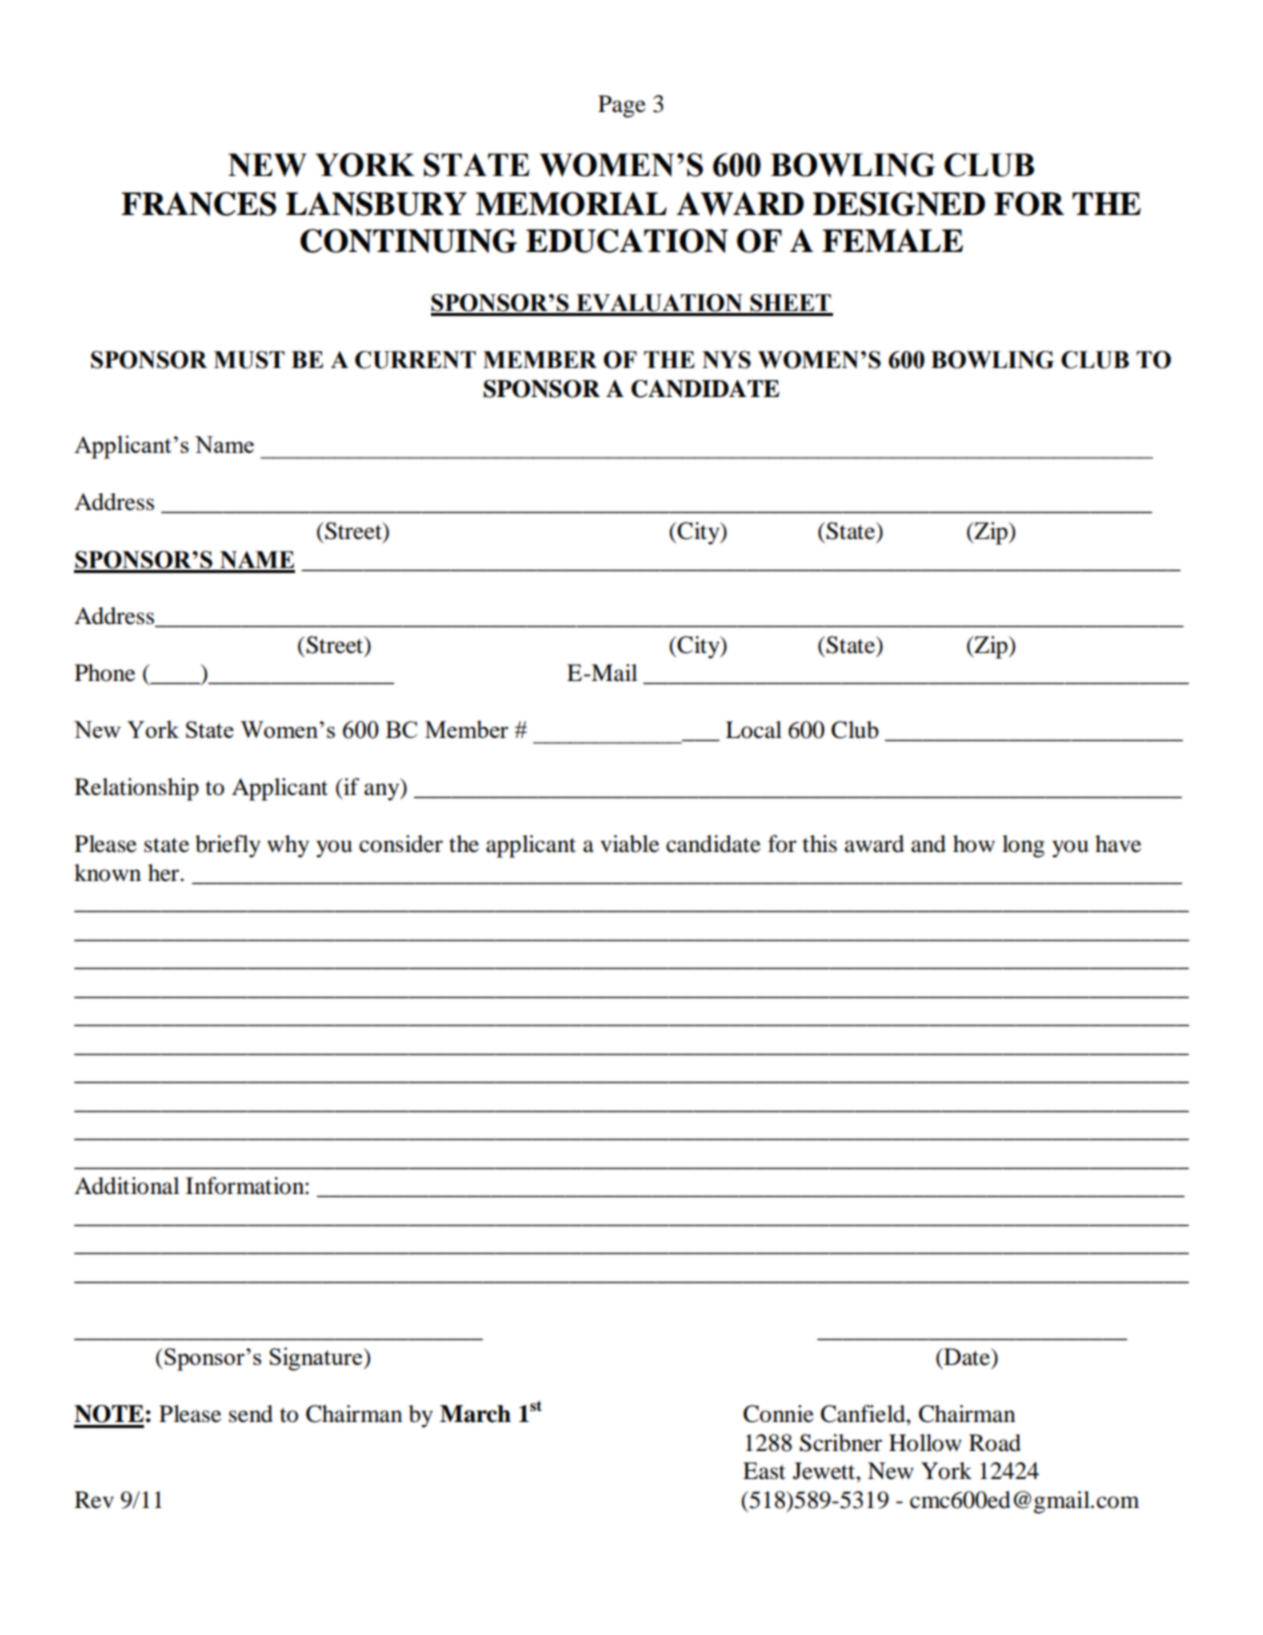 The height and width of the screenshot is (1635, 1263). Describe the element at coordinates (475, 1414) in the screenshot. I see `March` at that location.
